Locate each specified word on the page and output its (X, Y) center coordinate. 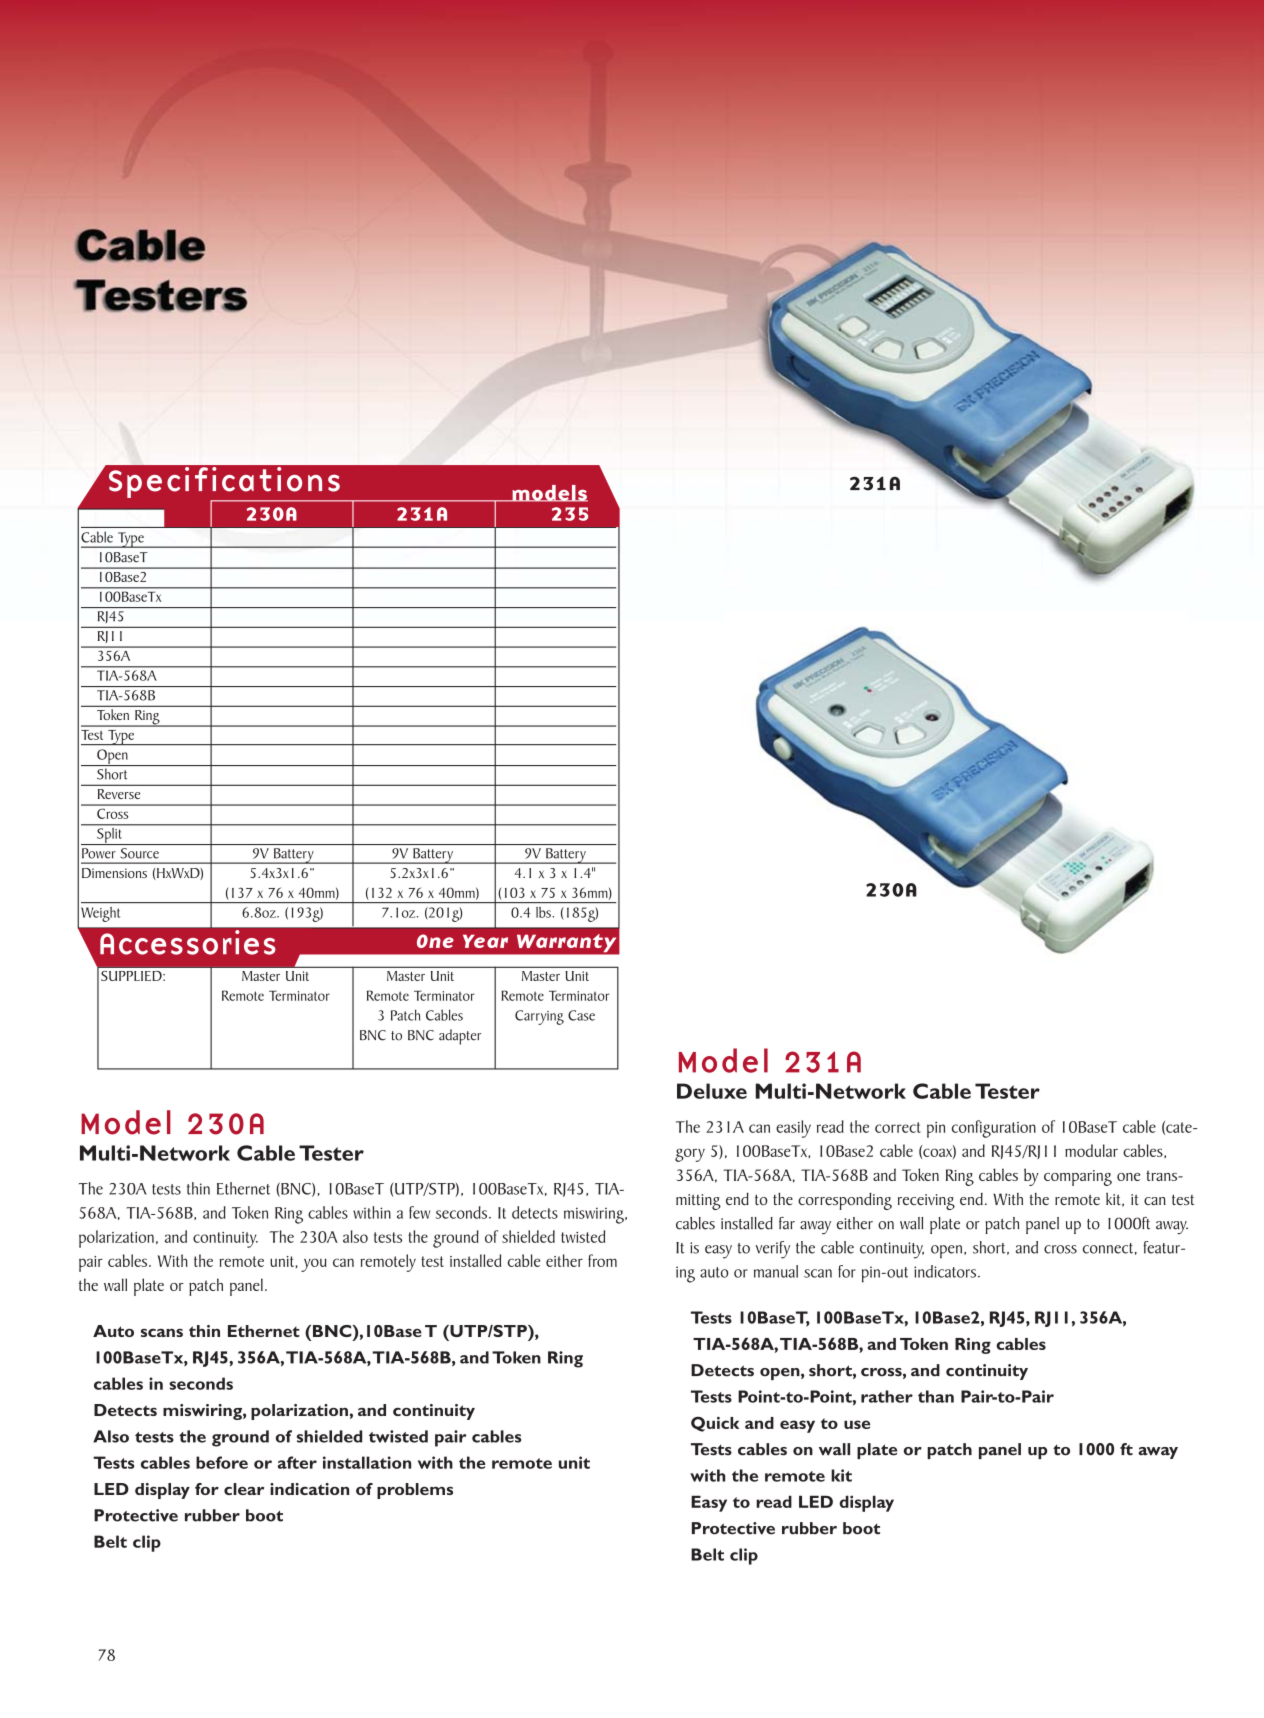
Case (581, 1015)
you (314, 1265)
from (602, 1260)
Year (485, 941)
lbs (543, 912)
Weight (100, 914)
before (222, 1462)
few (419, 1212)
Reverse (119, 794)
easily (793, 1129)
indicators (946, 1271)
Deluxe (712, 1091)
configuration (994, 1129)
